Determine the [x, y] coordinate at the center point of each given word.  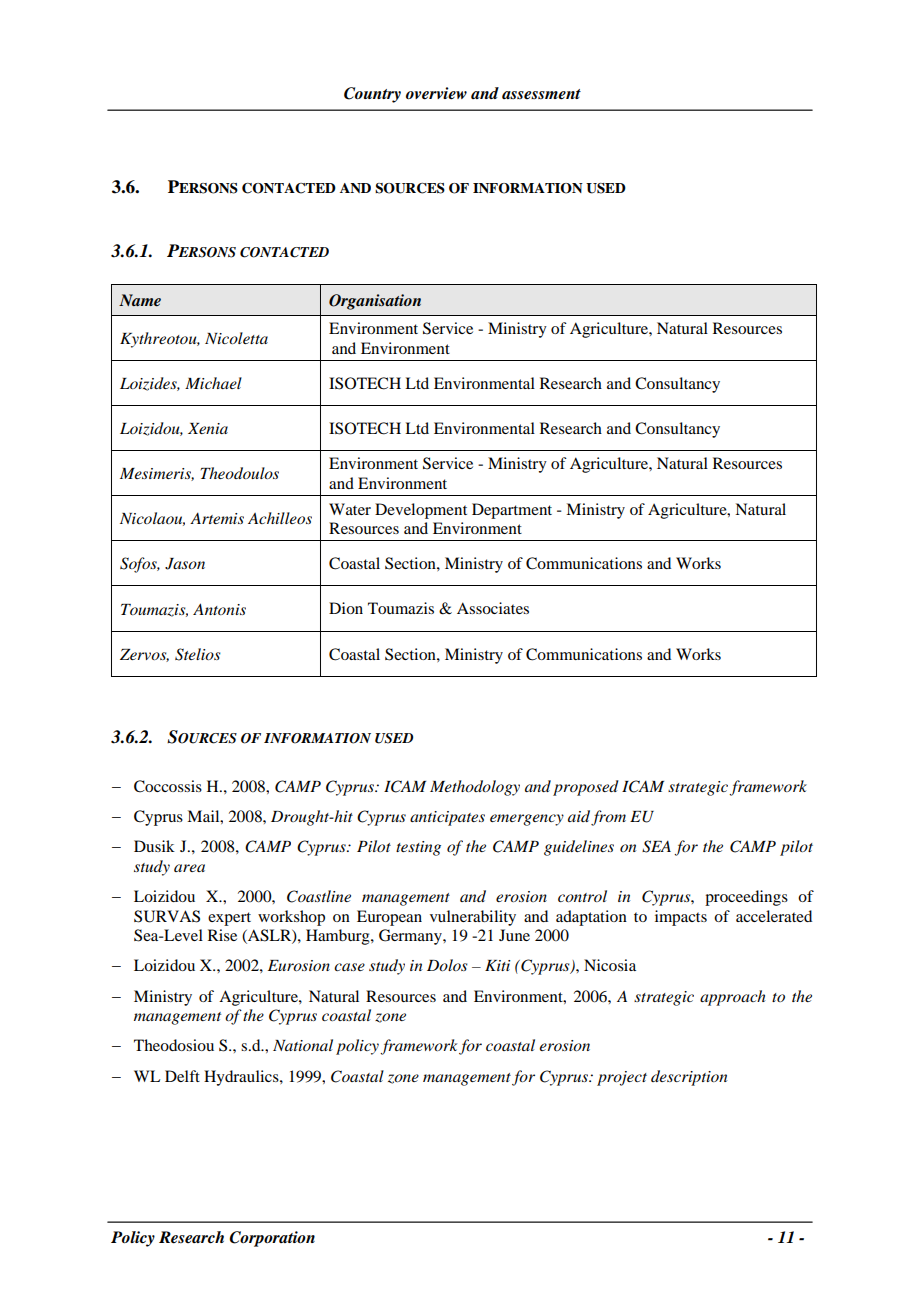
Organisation [375, 302]
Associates [493, 608]
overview [436, 93]
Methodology [475, 788]
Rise [222, 935]
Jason [185, 564]
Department [512, 511]
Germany [411, 937]
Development [421, 511]
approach [733, 998]
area [189, 868]
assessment [541, 94]
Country [372, 95]
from [608, 818]
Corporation [272, 1239]
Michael [213, 383]
